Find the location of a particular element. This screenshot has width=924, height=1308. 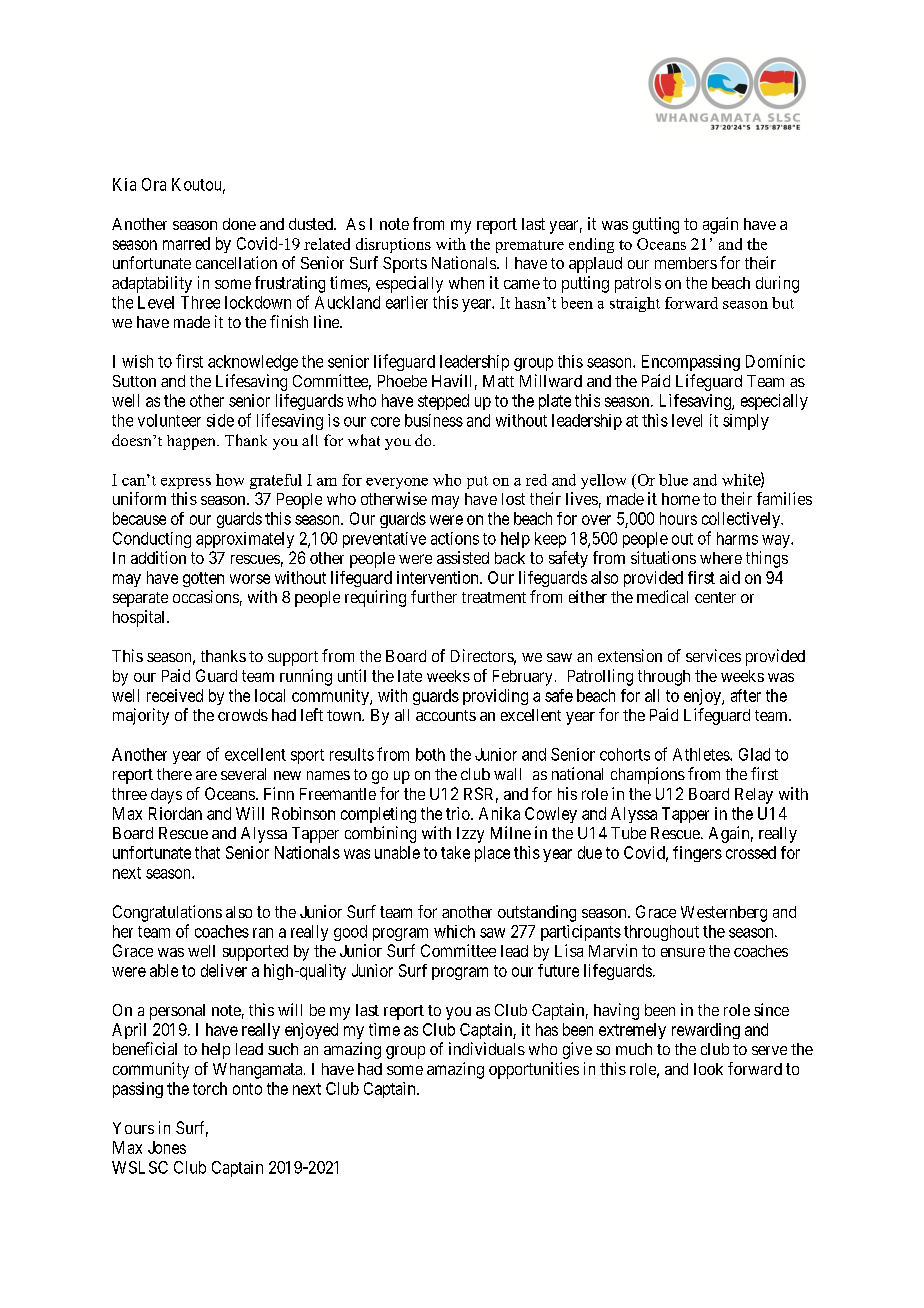

Congratulations is located at coordinates (167, 913).
